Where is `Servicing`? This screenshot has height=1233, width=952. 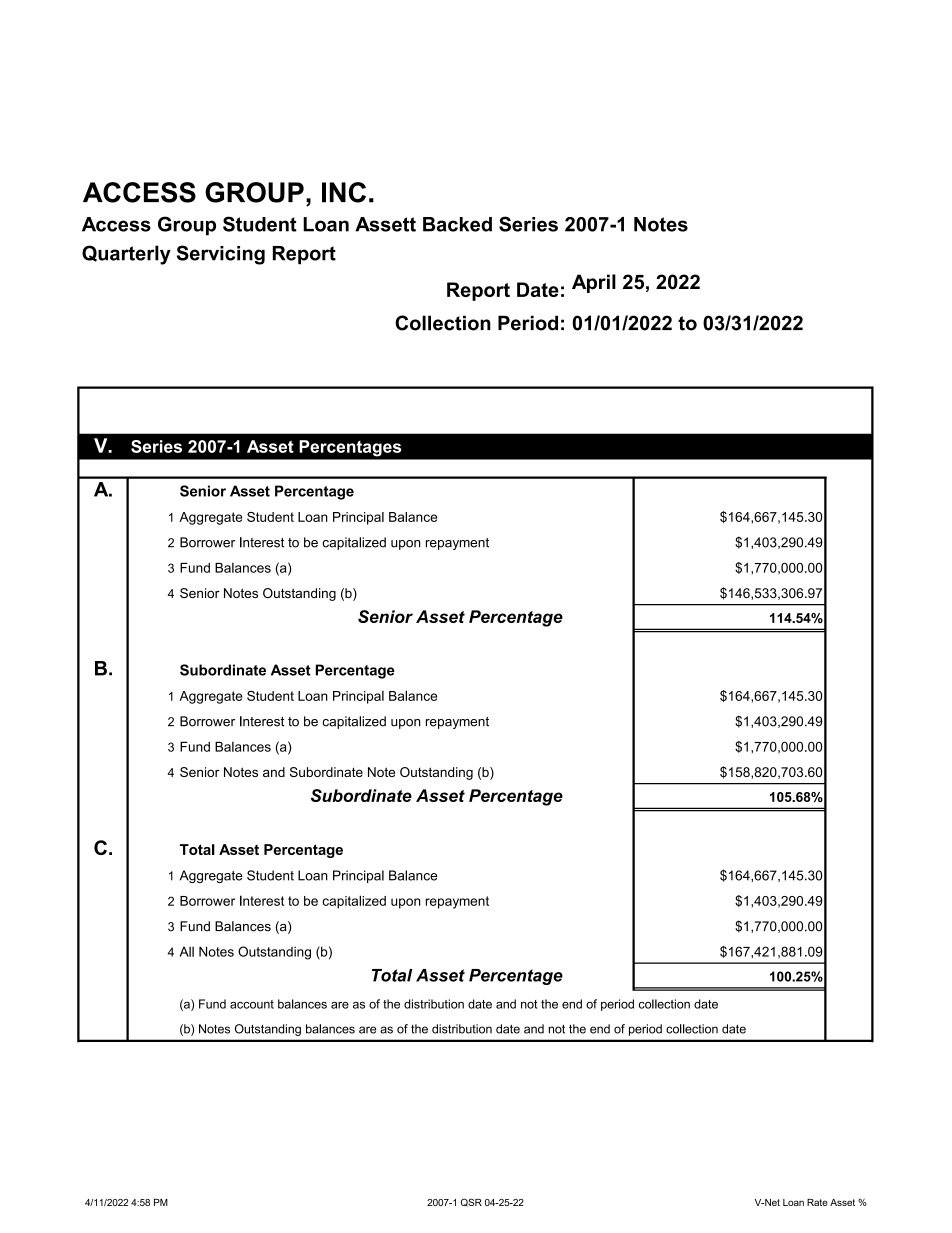
Servicing is located at coordinates (221, 255).
